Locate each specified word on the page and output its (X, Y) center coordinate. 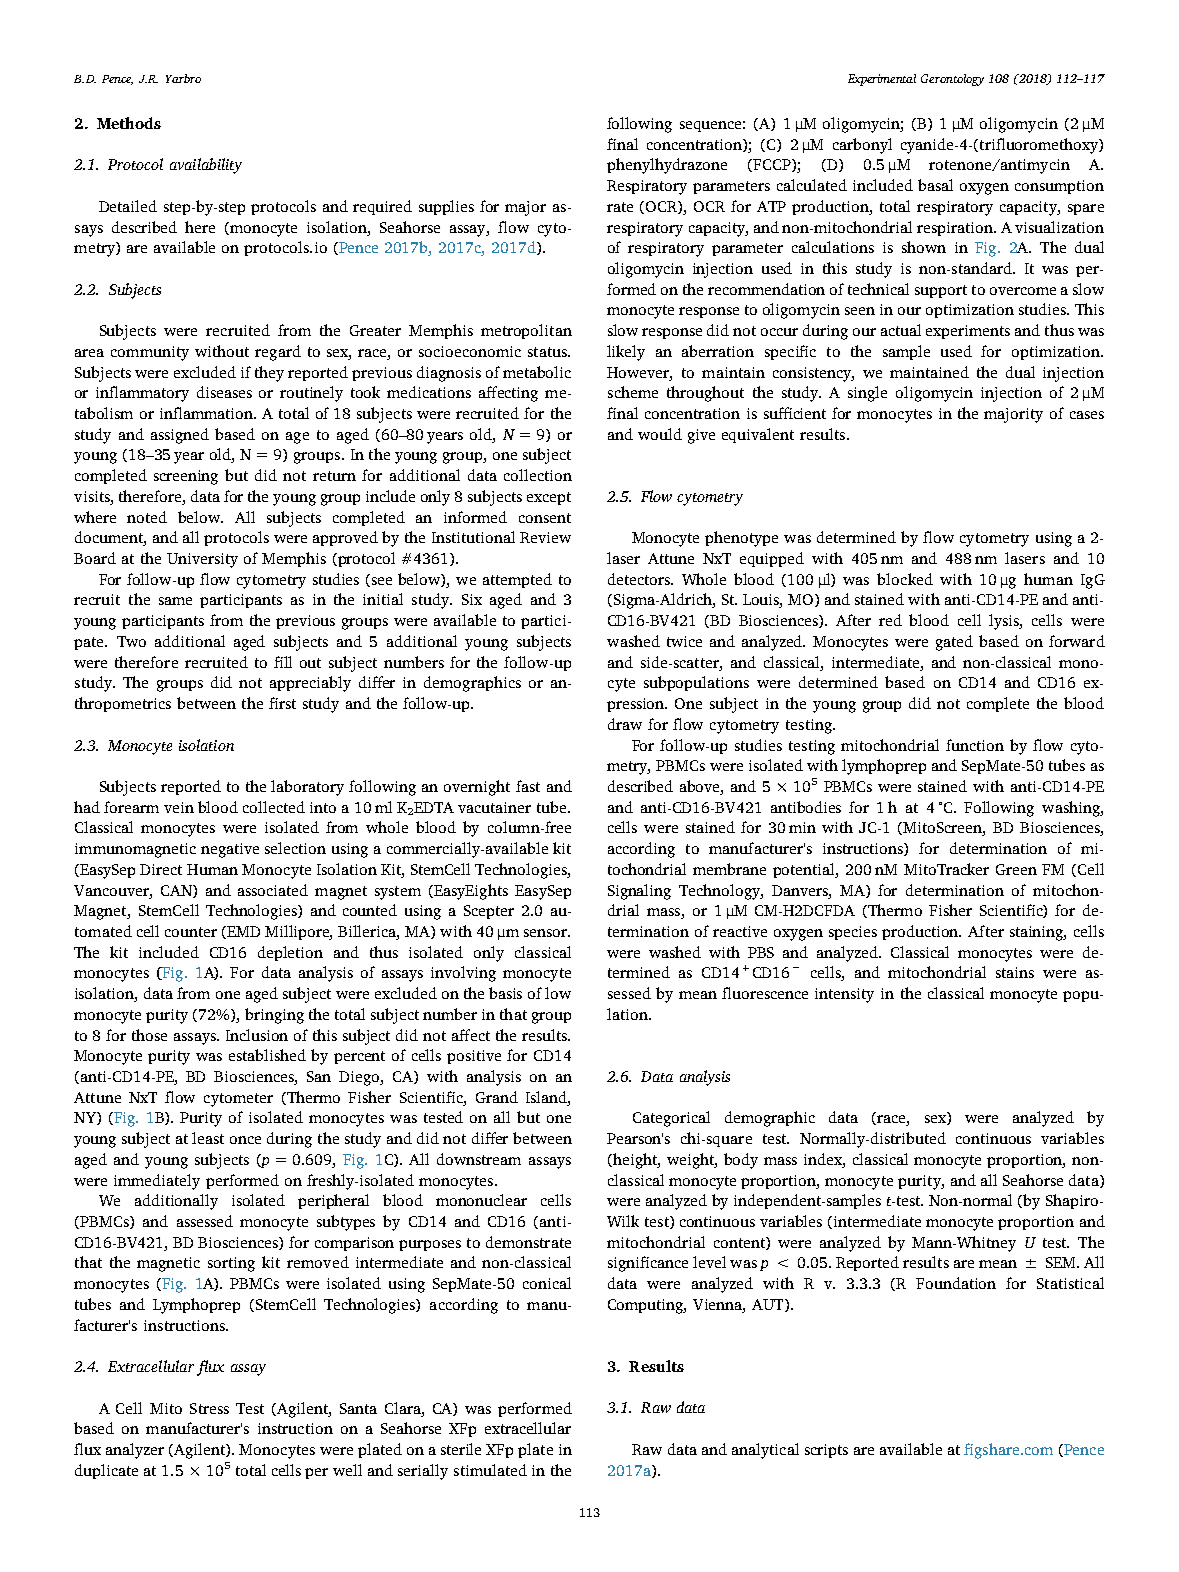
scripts (826, 1451)
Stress (209, 1408)
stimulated (490, 1470)
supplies (446, 207)
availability (206, 166)
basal (935, 185)
